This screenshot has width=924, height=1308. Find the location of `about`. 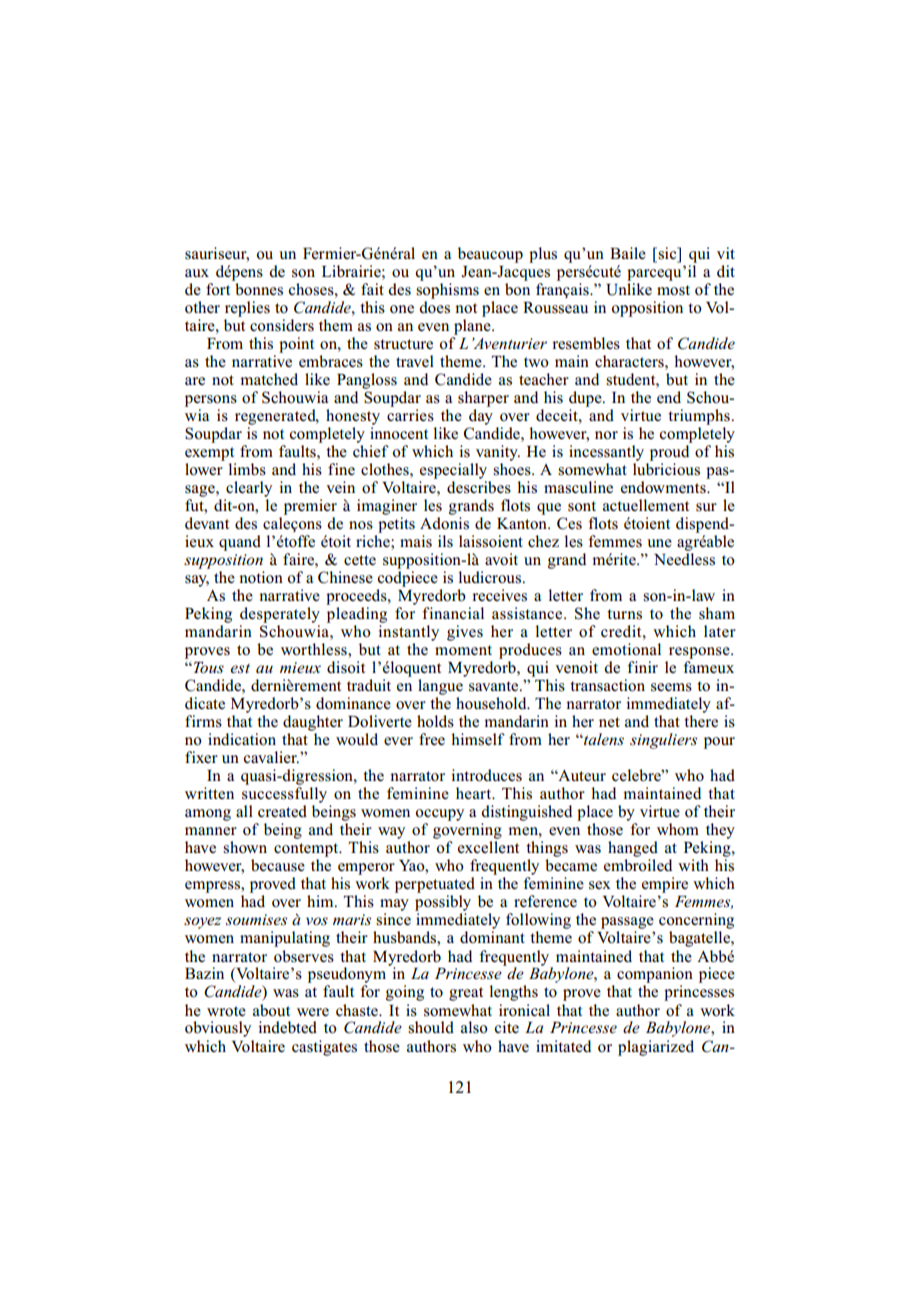

about is located at coordinates (271, 1010).
